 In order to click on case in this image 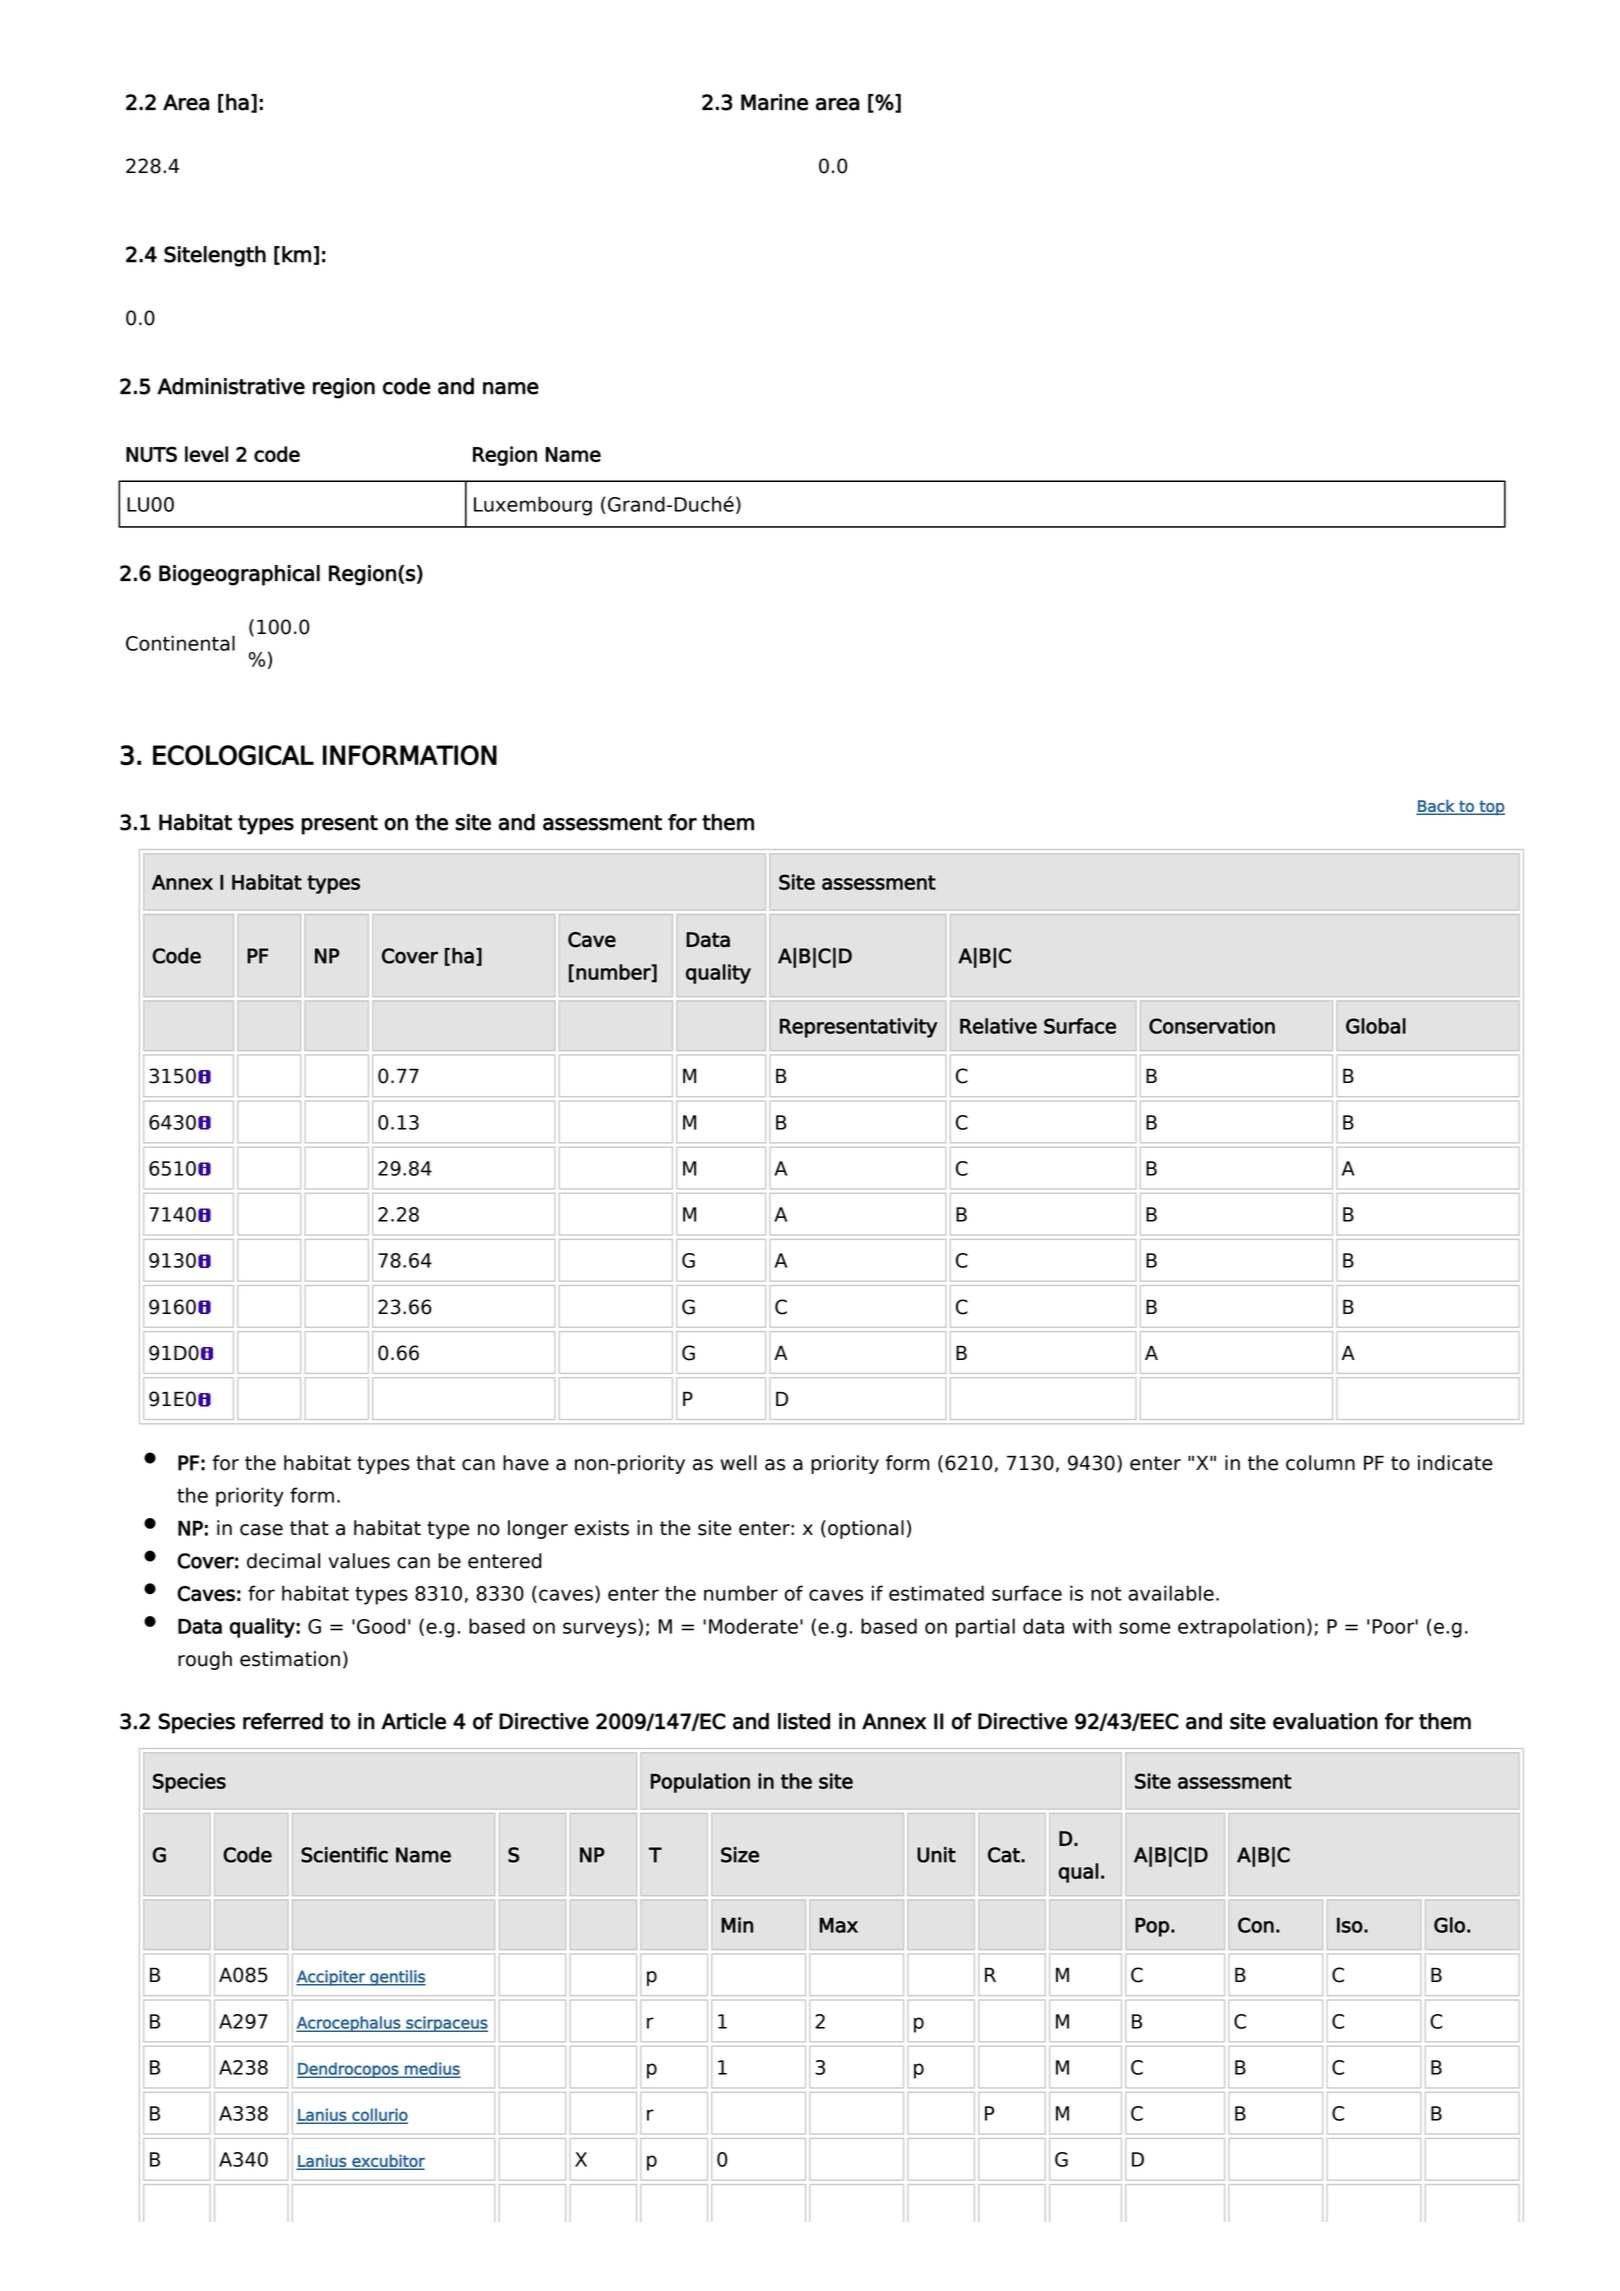, I will do `click(261, 1530)`.
